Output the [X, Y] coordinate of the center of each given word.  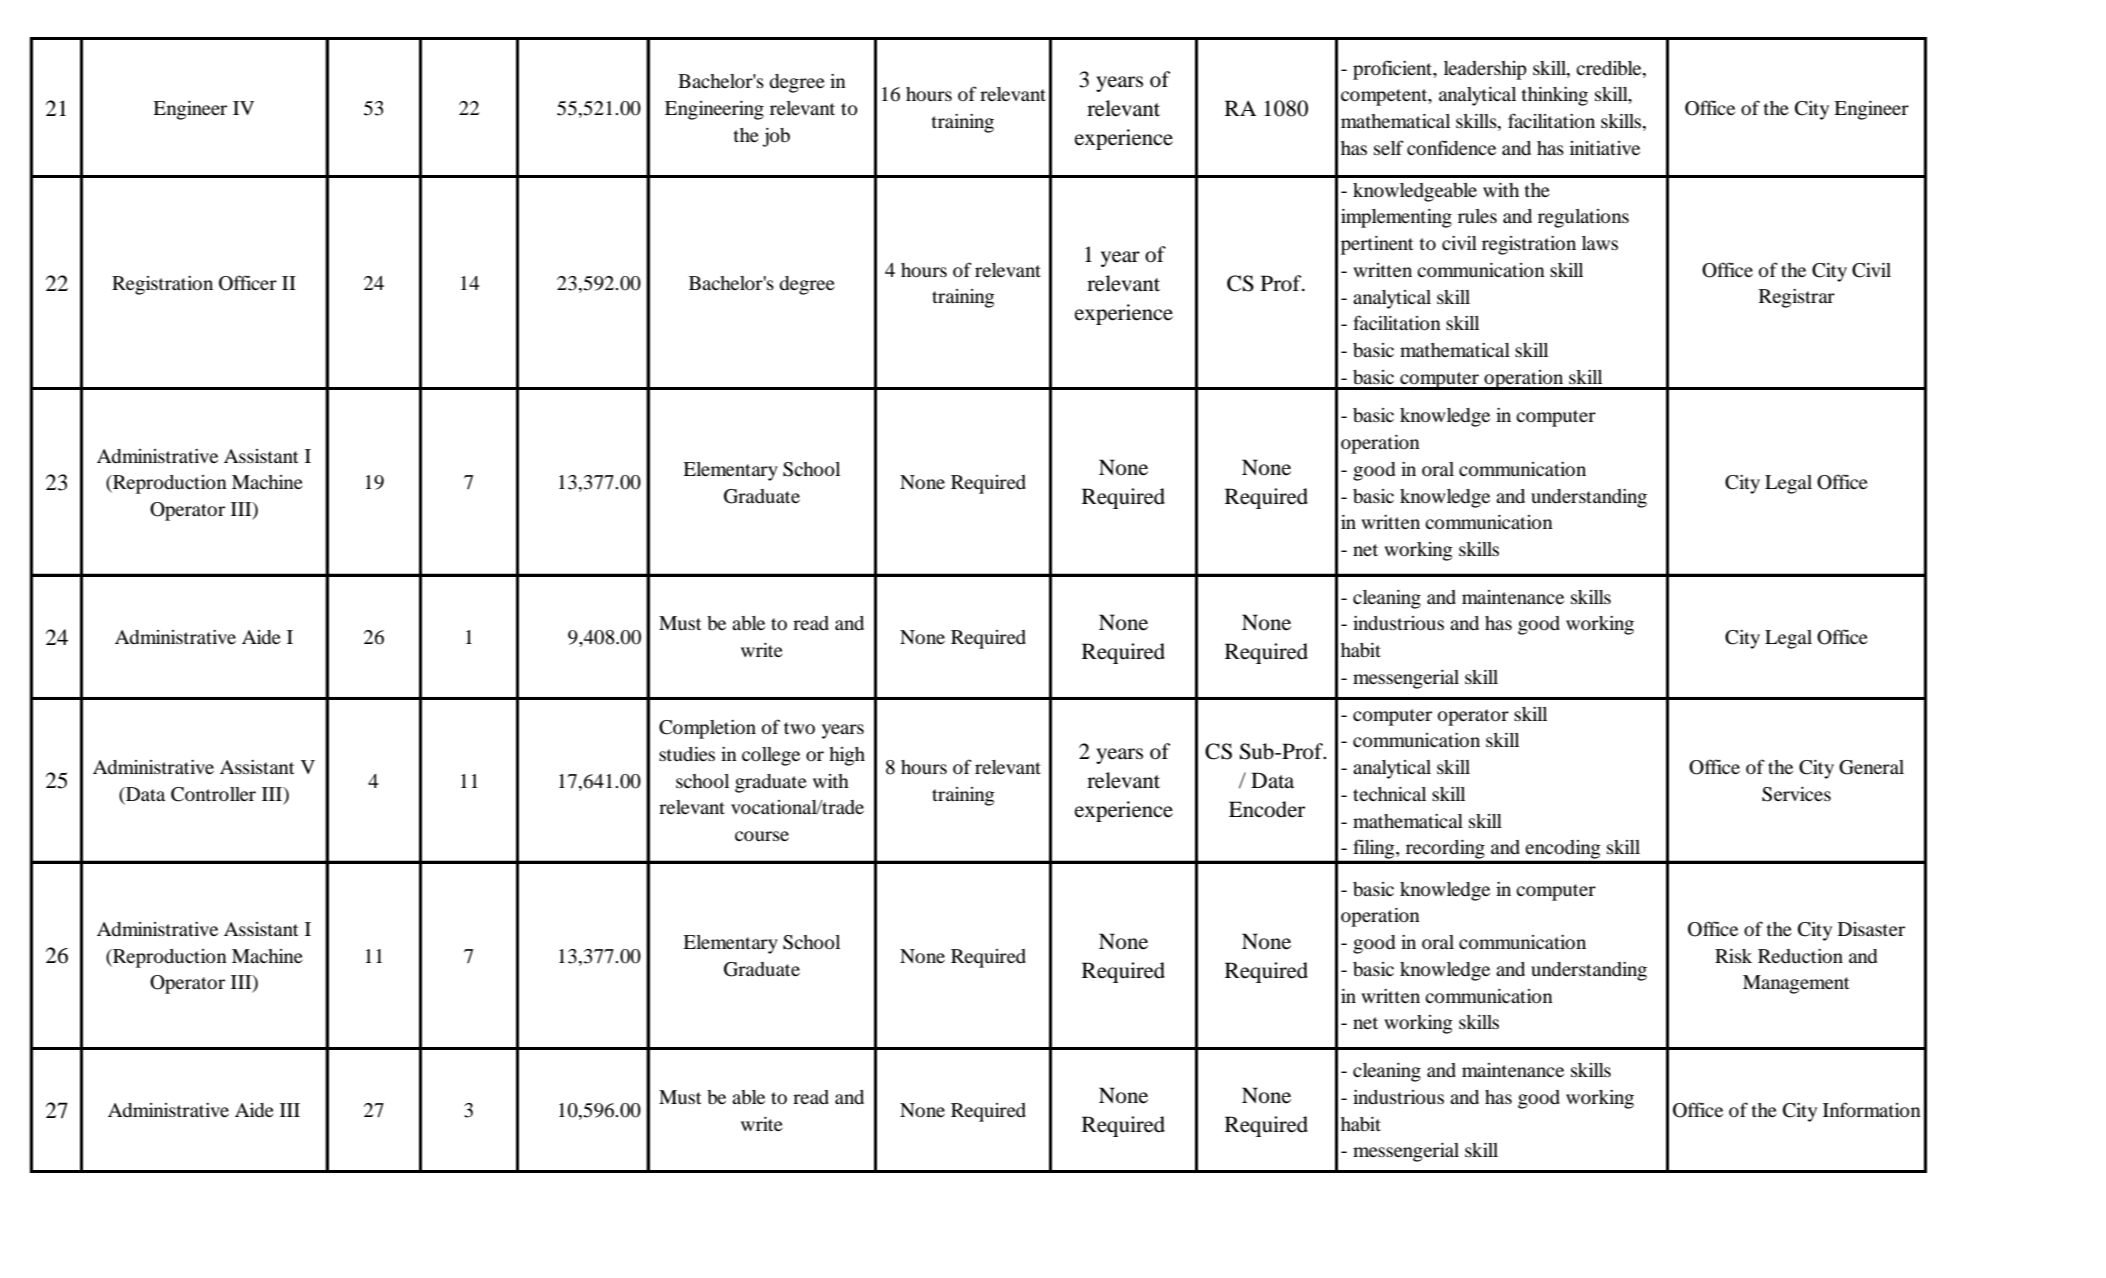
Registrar [1797, 298]
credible [1610, 68]
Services [1796, 794]
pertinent [1377, 245]
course [762, 836]
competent [1385, 97]
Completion [707, 729]
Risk [1733, 956]
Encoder [1267, 809]
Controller [213, 794]
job [776, 137]
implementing [1396, 218]
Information [1872, 1110]
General [1871, 767]
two [799, 728]
